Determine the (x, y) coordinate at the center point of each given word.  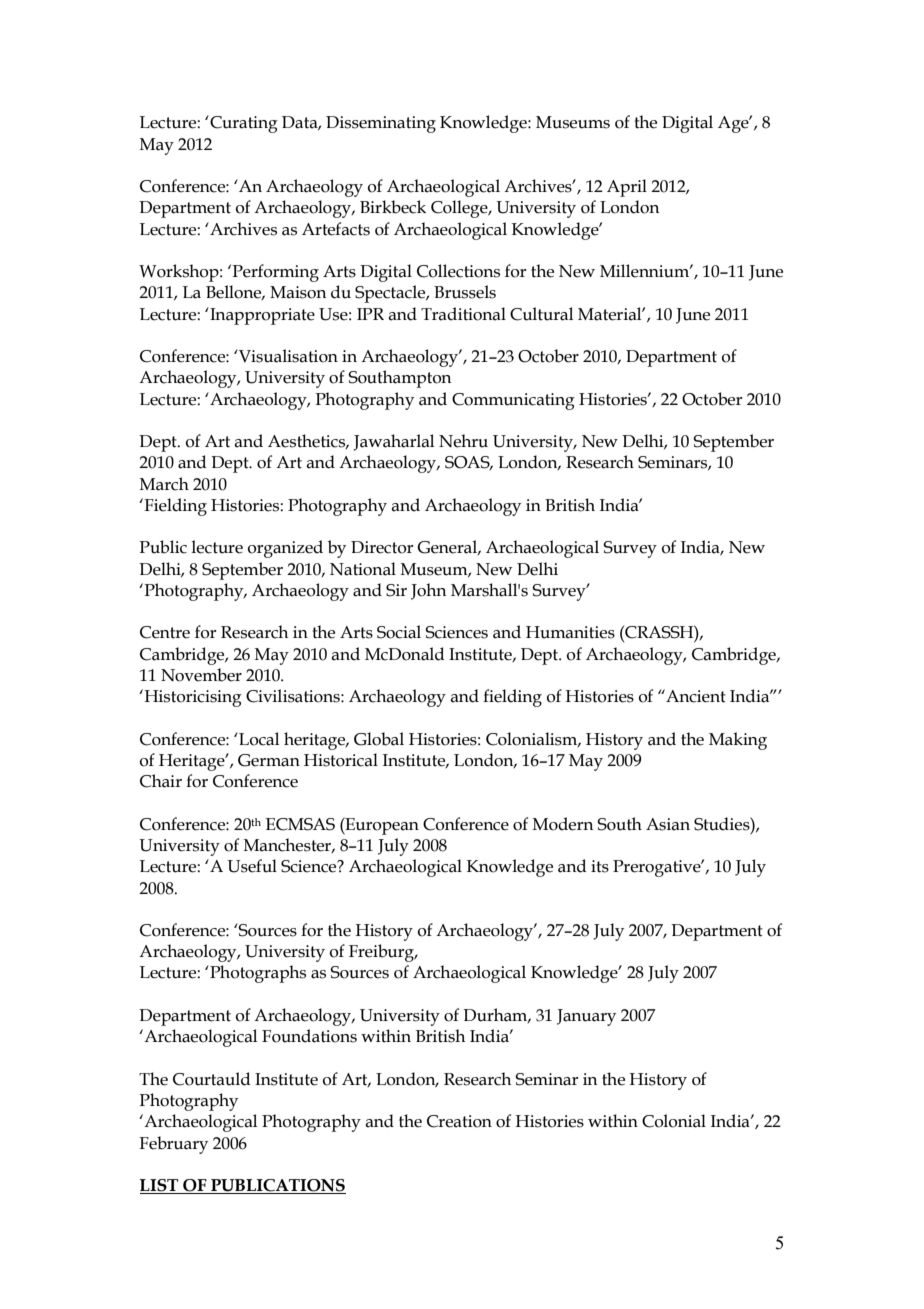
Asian (668, 824)
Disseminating (381, 124)
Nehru (463, 441)
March (164, 484)
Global (379, 739)
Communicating (513, 401)
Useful (252, 866)
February (173, 1145)
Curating (243, 124)
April (627, 188)
